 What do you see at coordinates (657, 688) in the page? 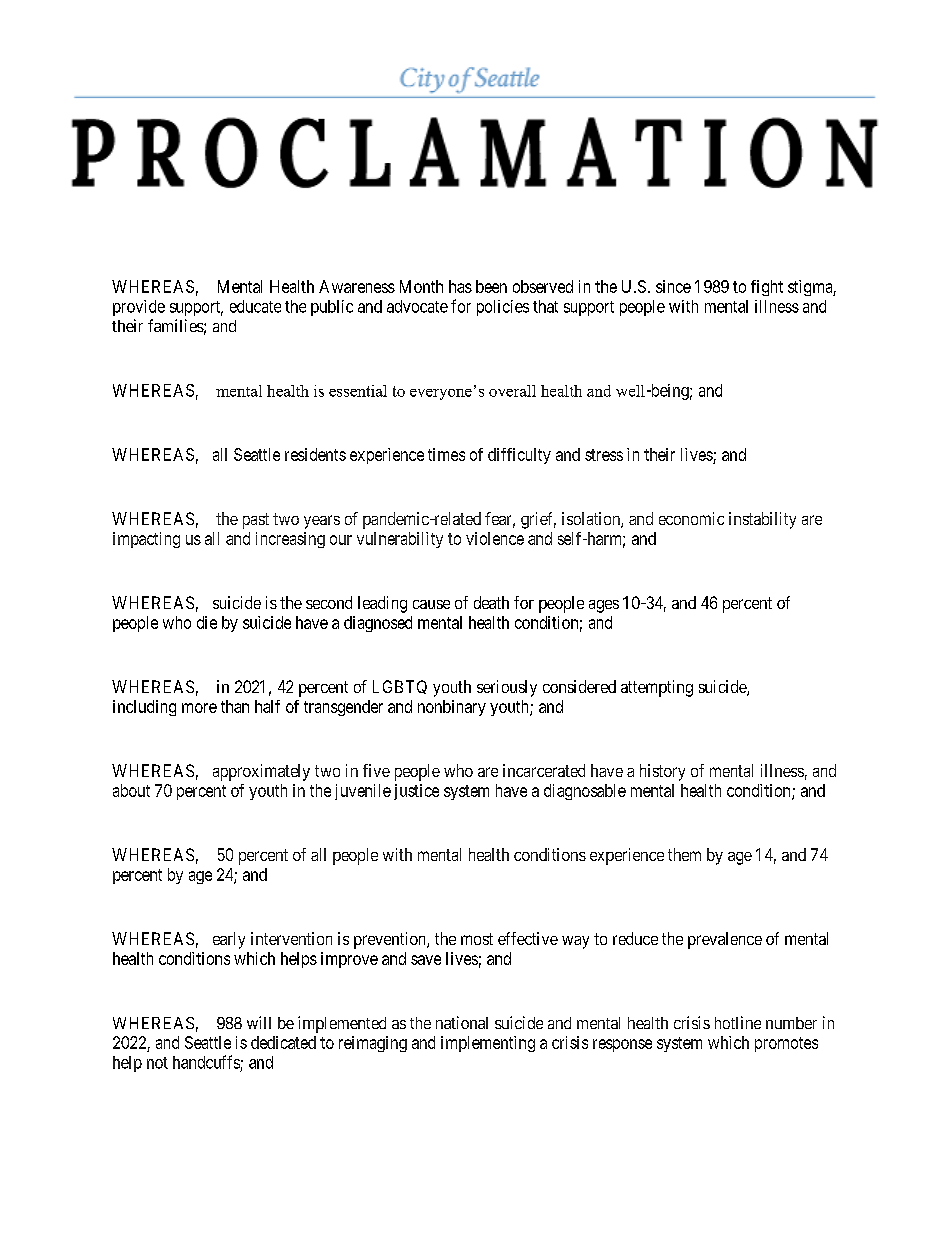
I see `attempting` at bounding box center [657, 688].
